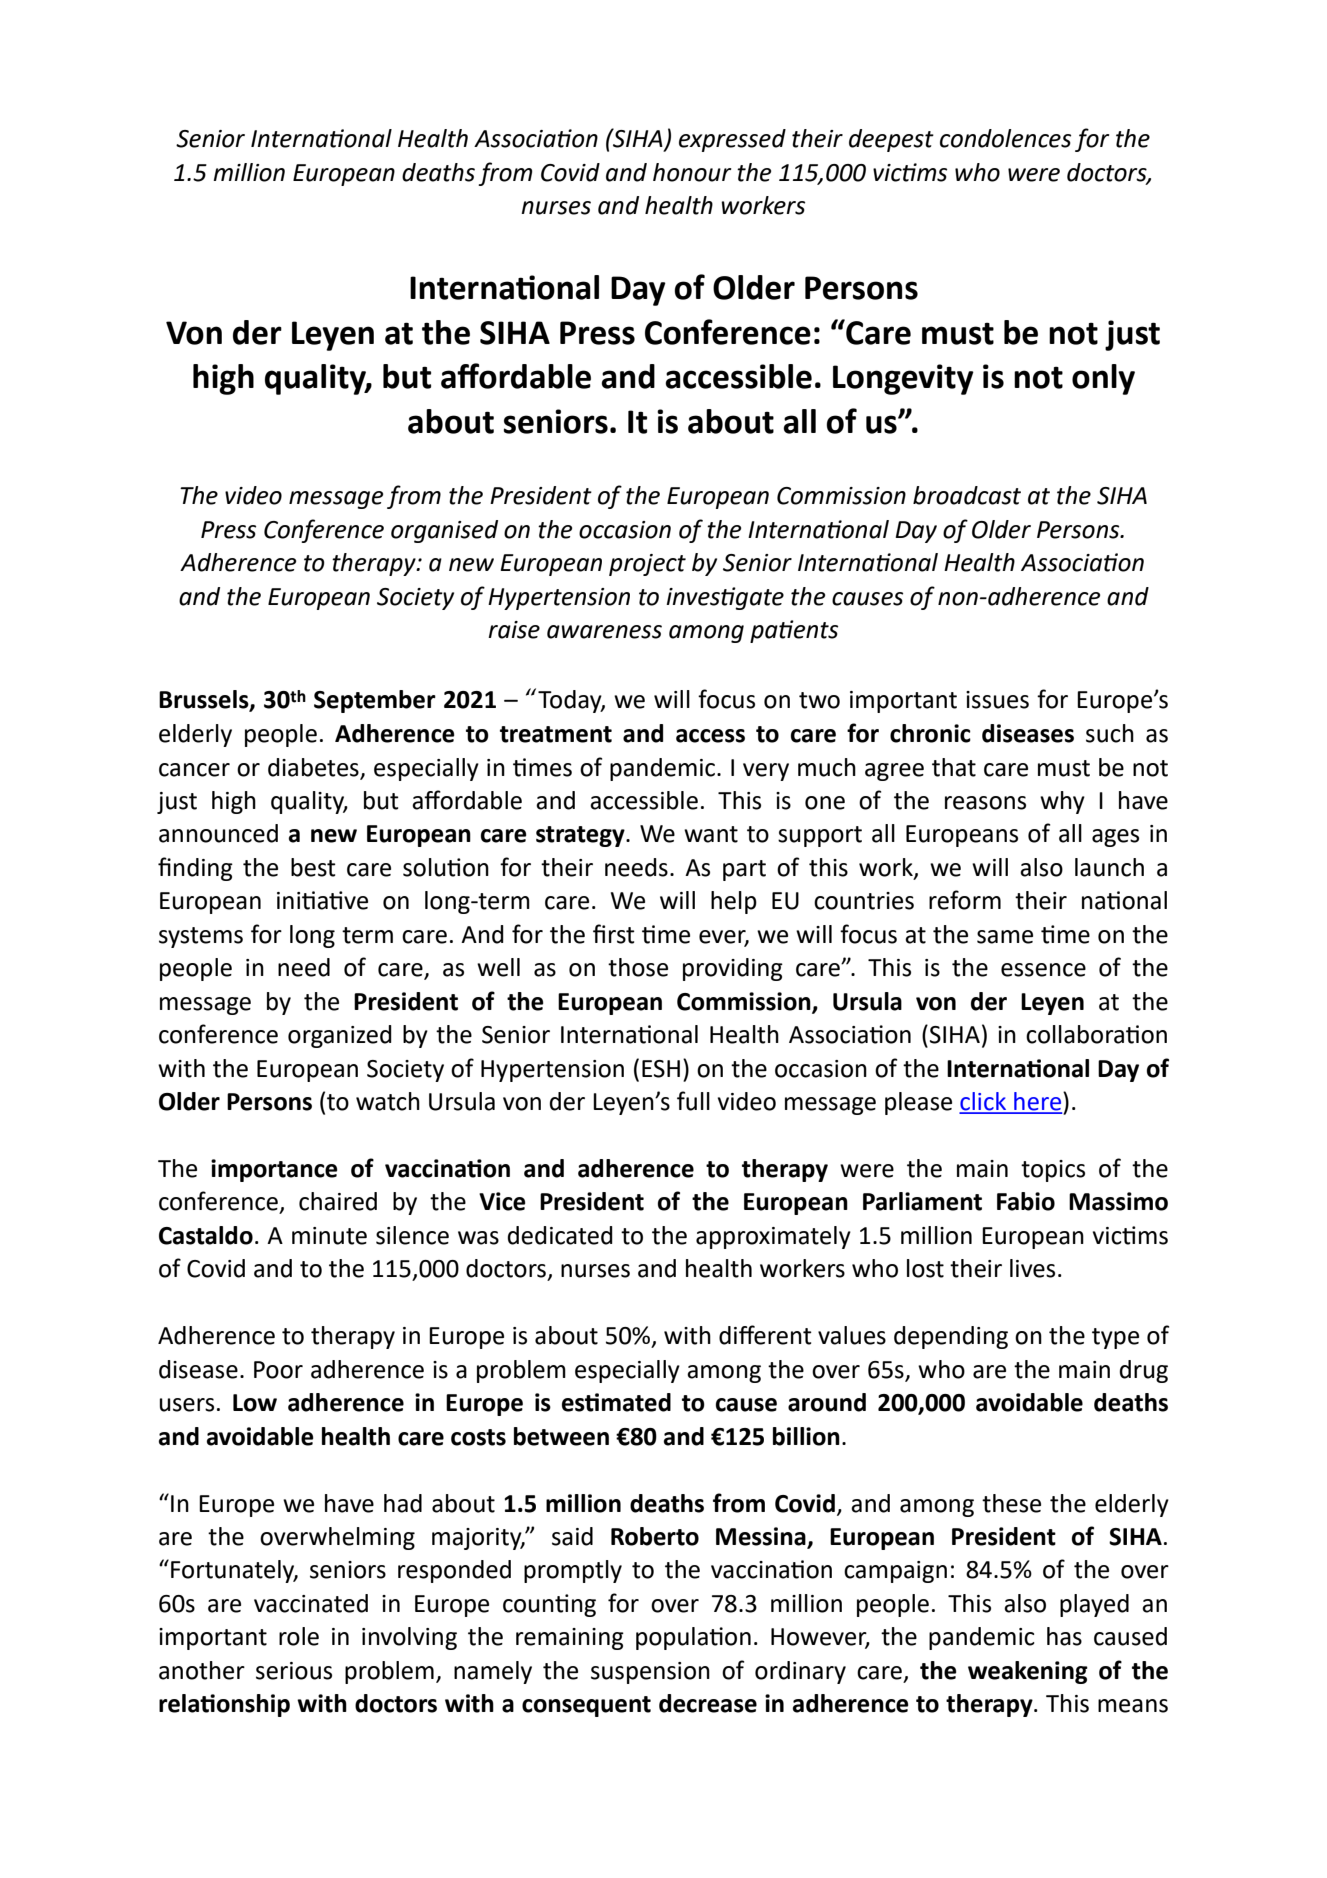 This screenshot has height=1878, width=1327. Describe the element at coordinates (313, 867) in the screenshot. I see `best` at that location.
